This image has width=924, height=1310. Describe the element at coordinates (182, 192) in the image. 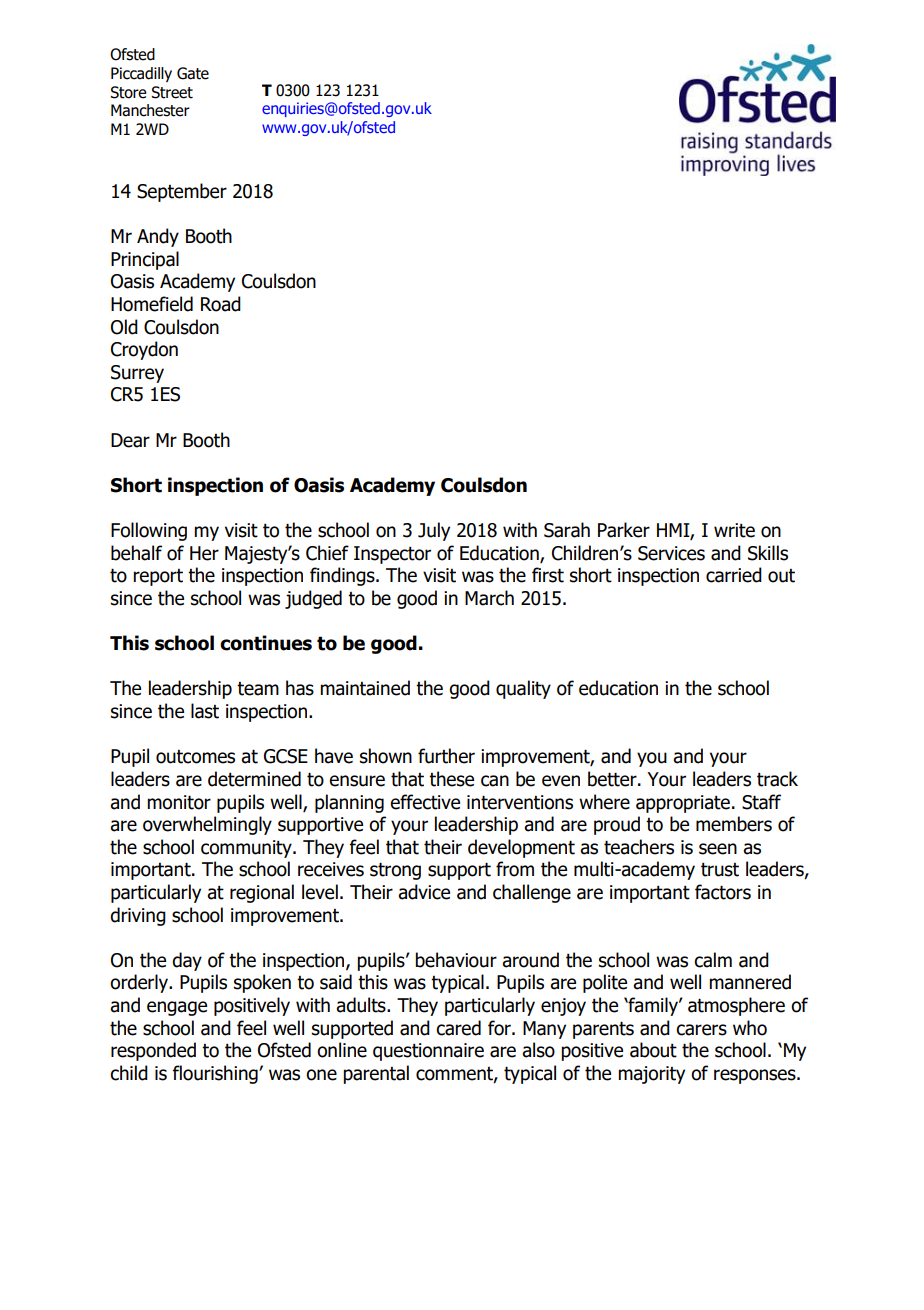

I see `September` at that location.
